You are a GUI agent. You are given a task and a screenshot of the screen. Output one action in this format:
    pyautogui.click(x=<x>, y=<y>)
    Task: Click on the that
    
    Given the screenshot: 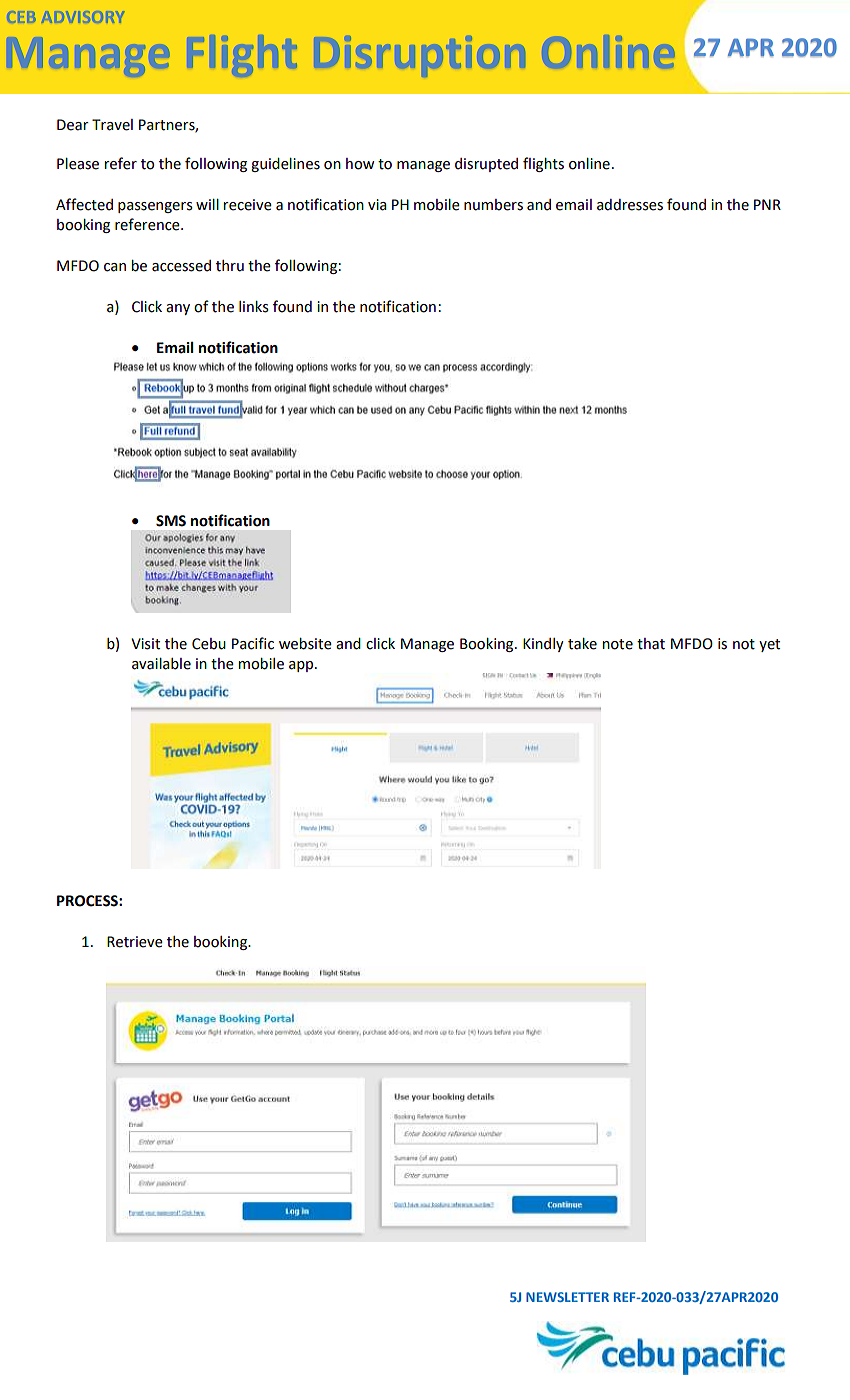 What is the action you would take?
    pyautogui.click(x=651, y=644)
